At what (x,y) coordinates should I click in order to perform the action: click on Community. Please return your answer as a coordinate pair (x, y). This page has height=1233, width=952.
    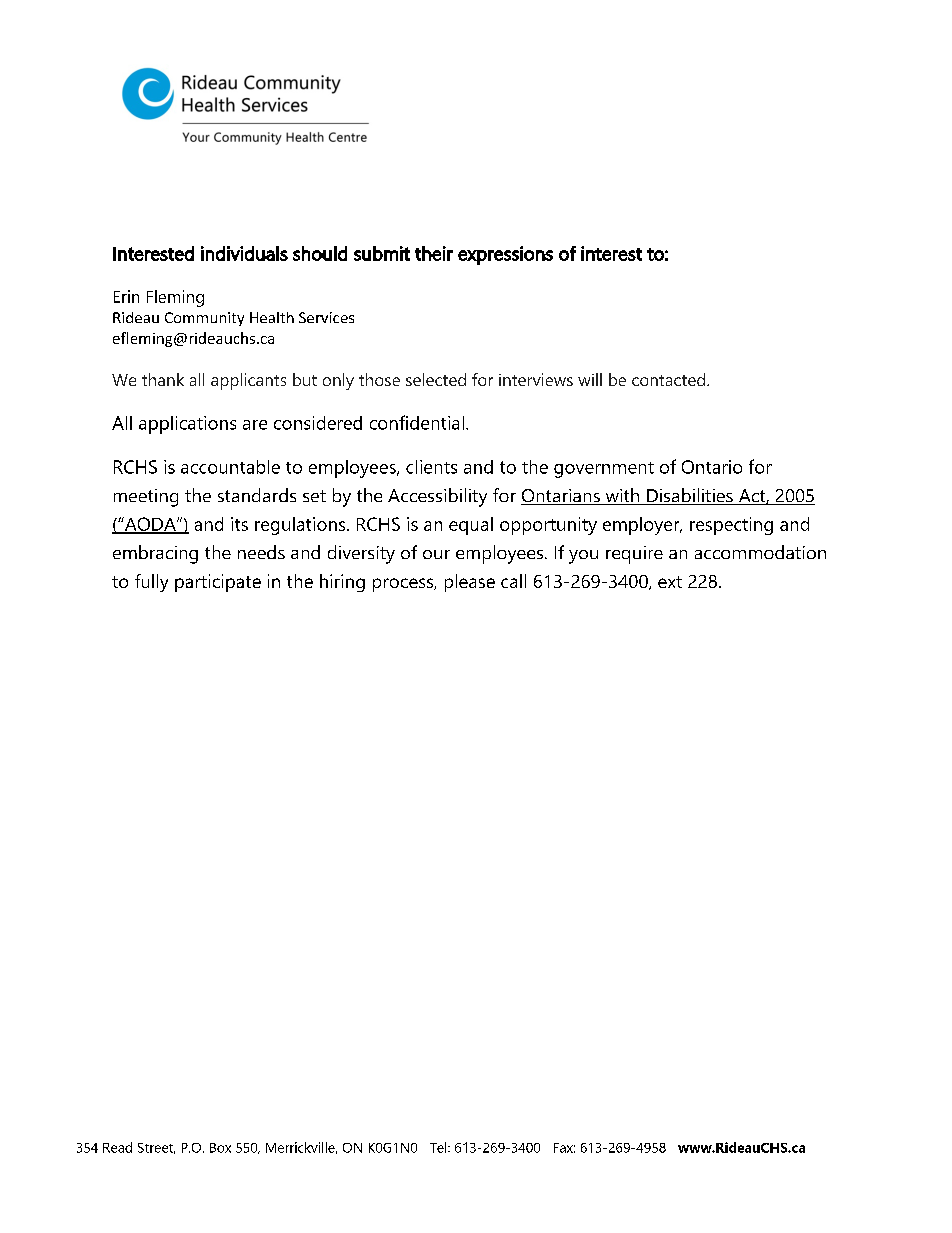
    Looking at the image, I should click on (204, 319).
